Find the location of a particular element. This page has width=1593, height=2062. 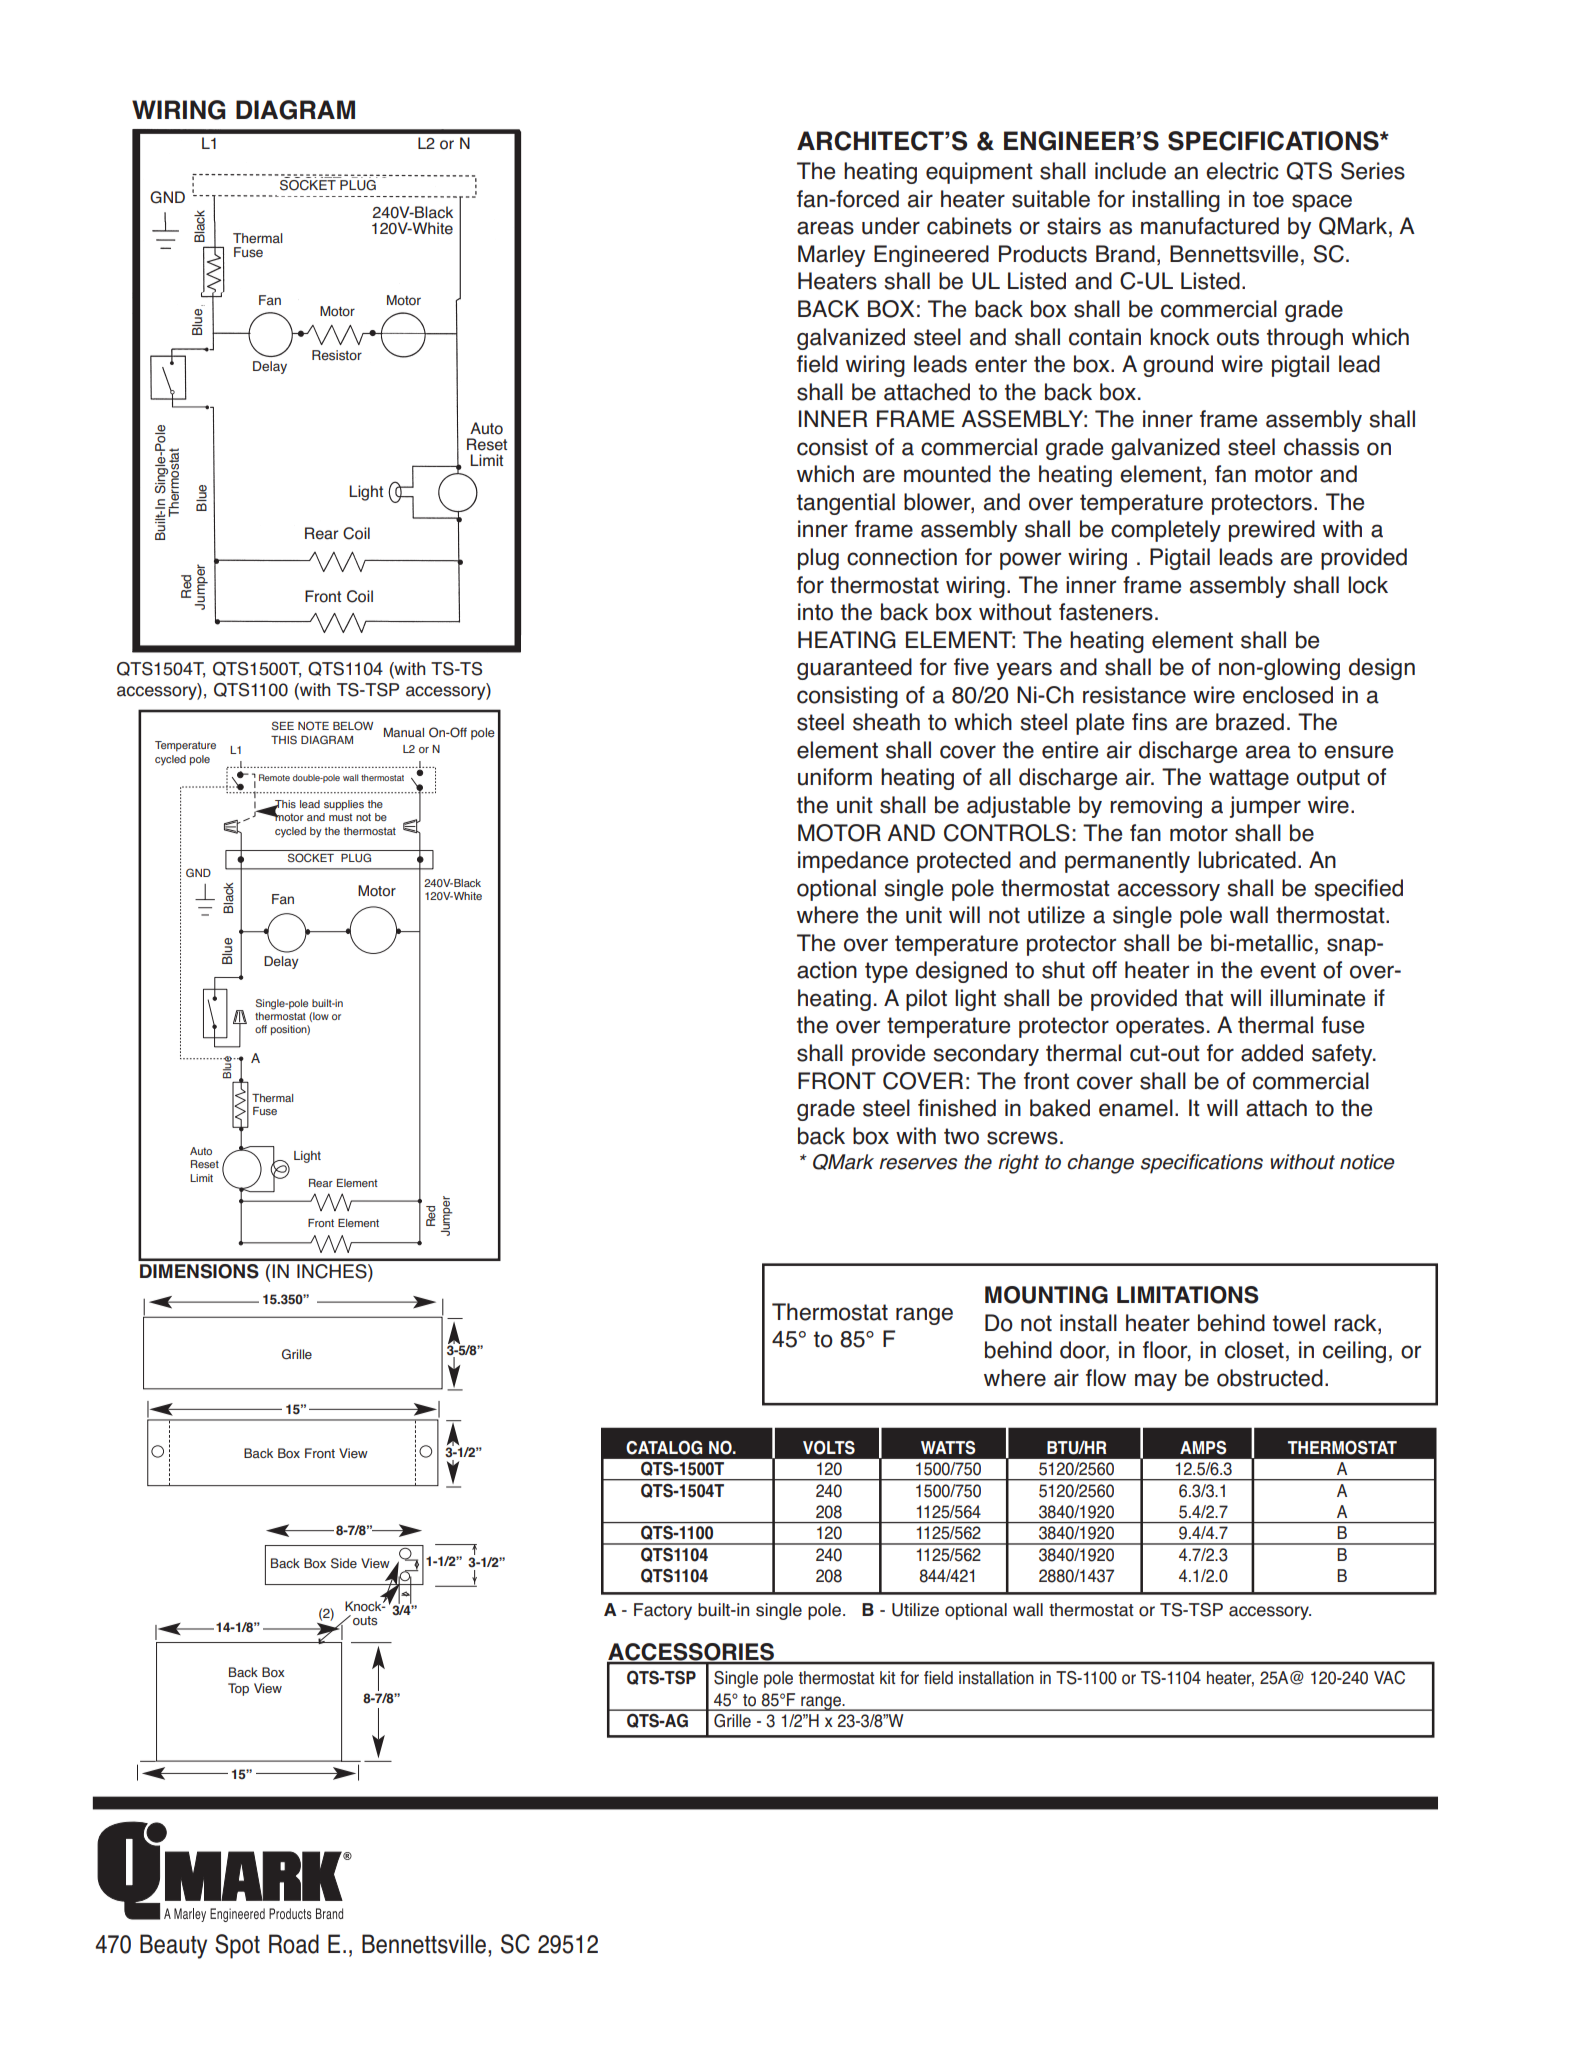

VAC is located at coordinates (1389, 1678).
